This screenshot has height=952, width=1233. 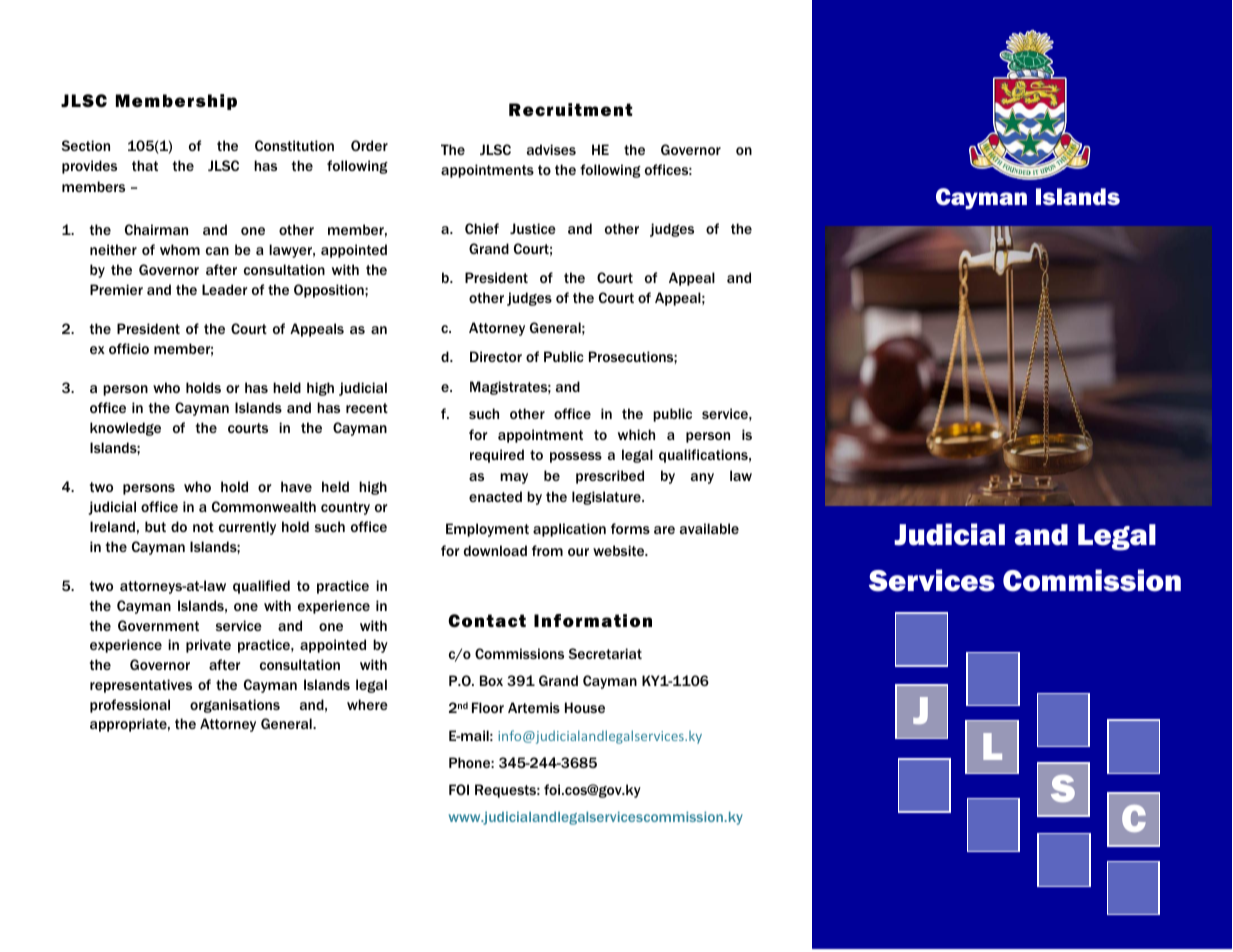 I want to click on knowledge, so click(x=125, y=429).
